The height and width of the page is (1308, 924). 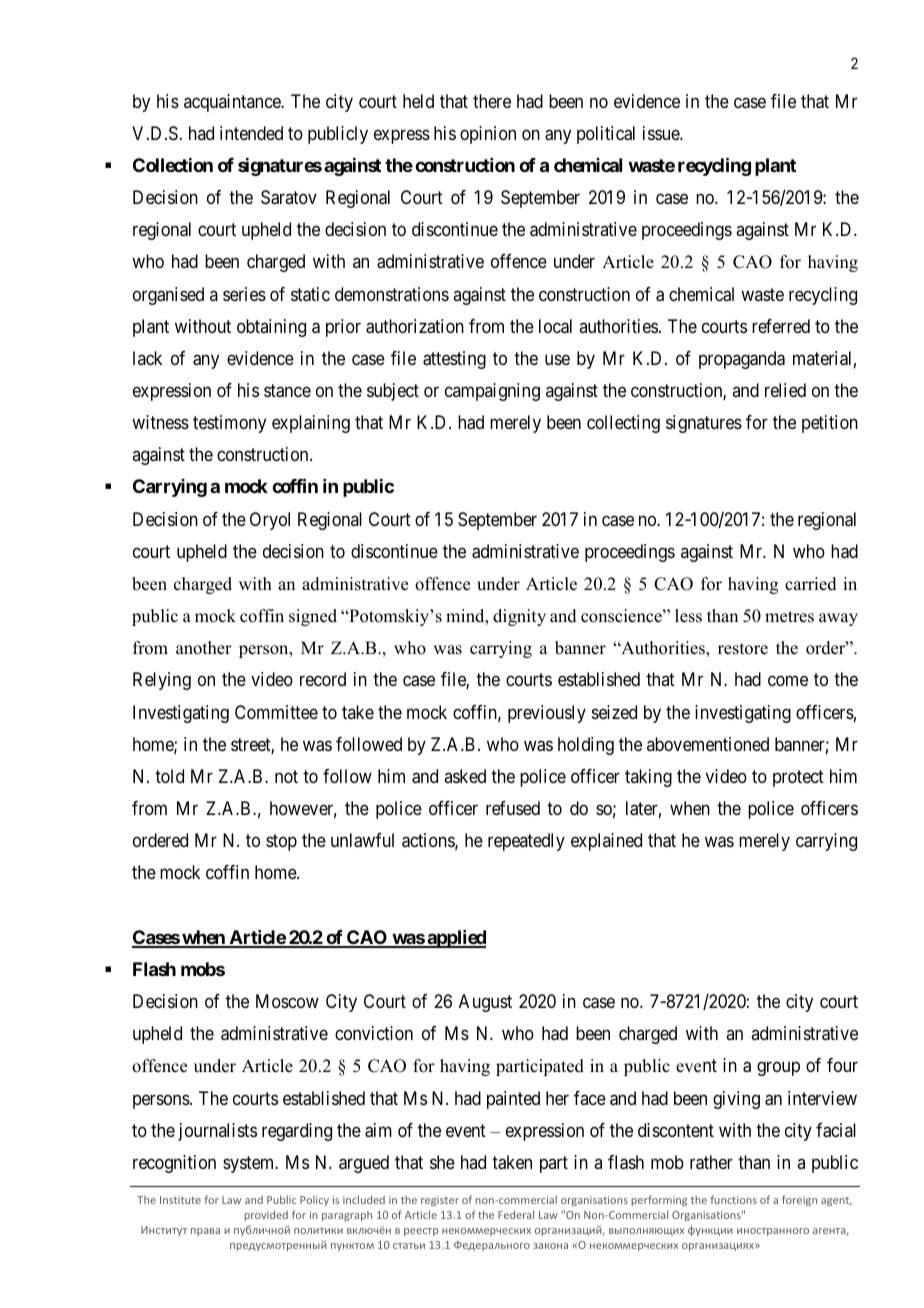 I want to click on intended, so click(x=251, y=133).
